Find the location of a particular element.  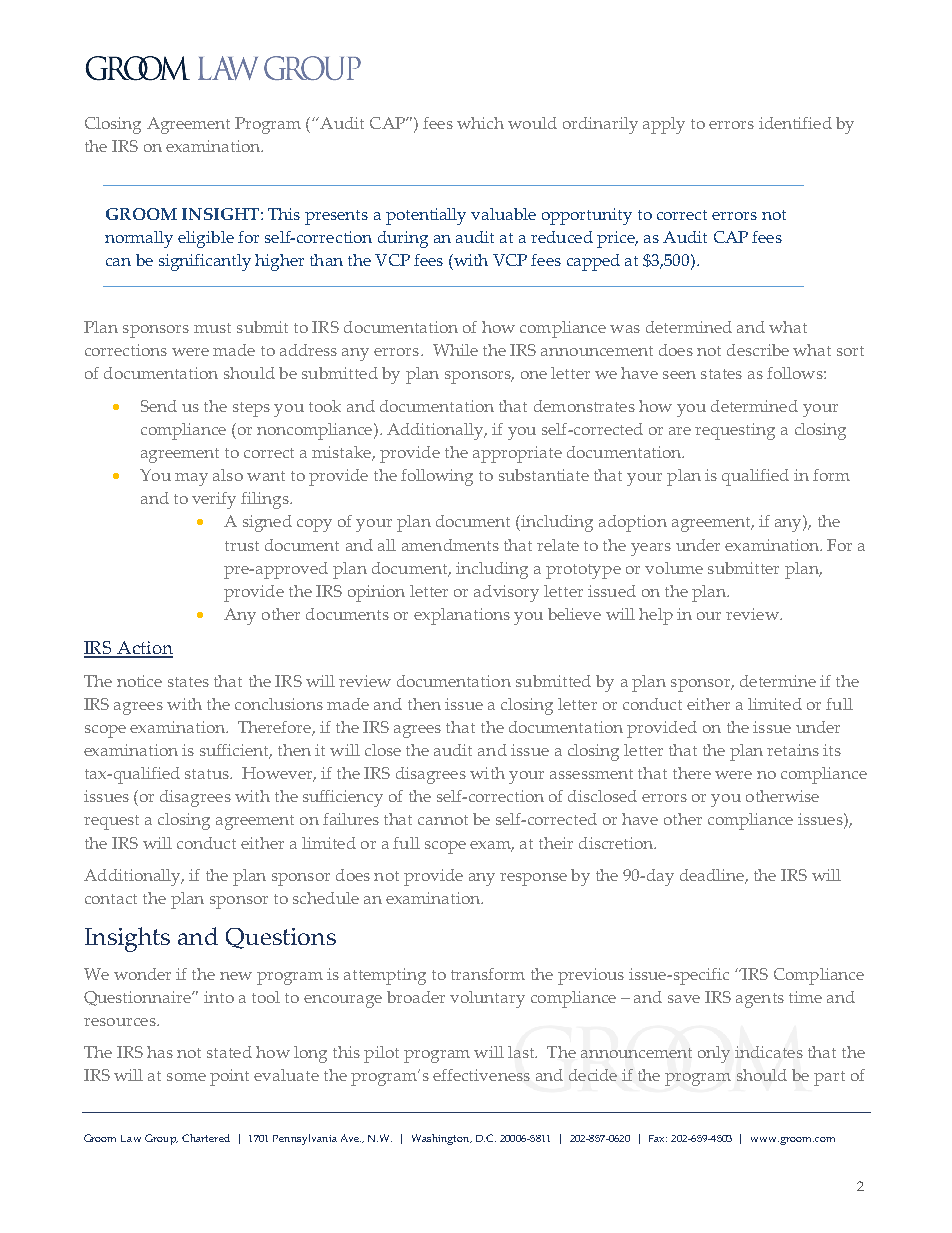

help is located at coordinates (656, 616).
